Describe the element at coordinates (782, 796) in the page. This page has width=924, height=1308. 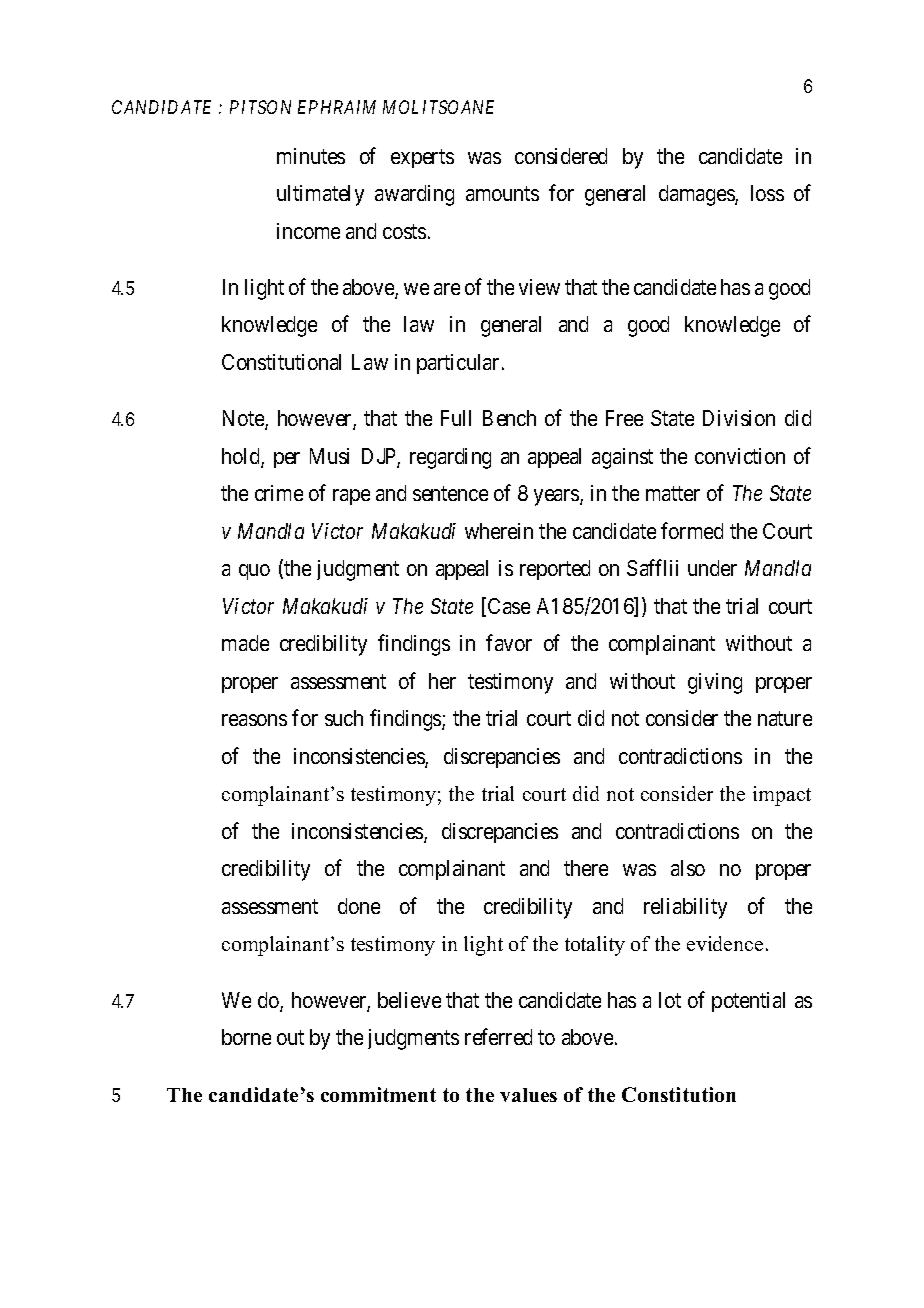
I see `impact` at that location.
